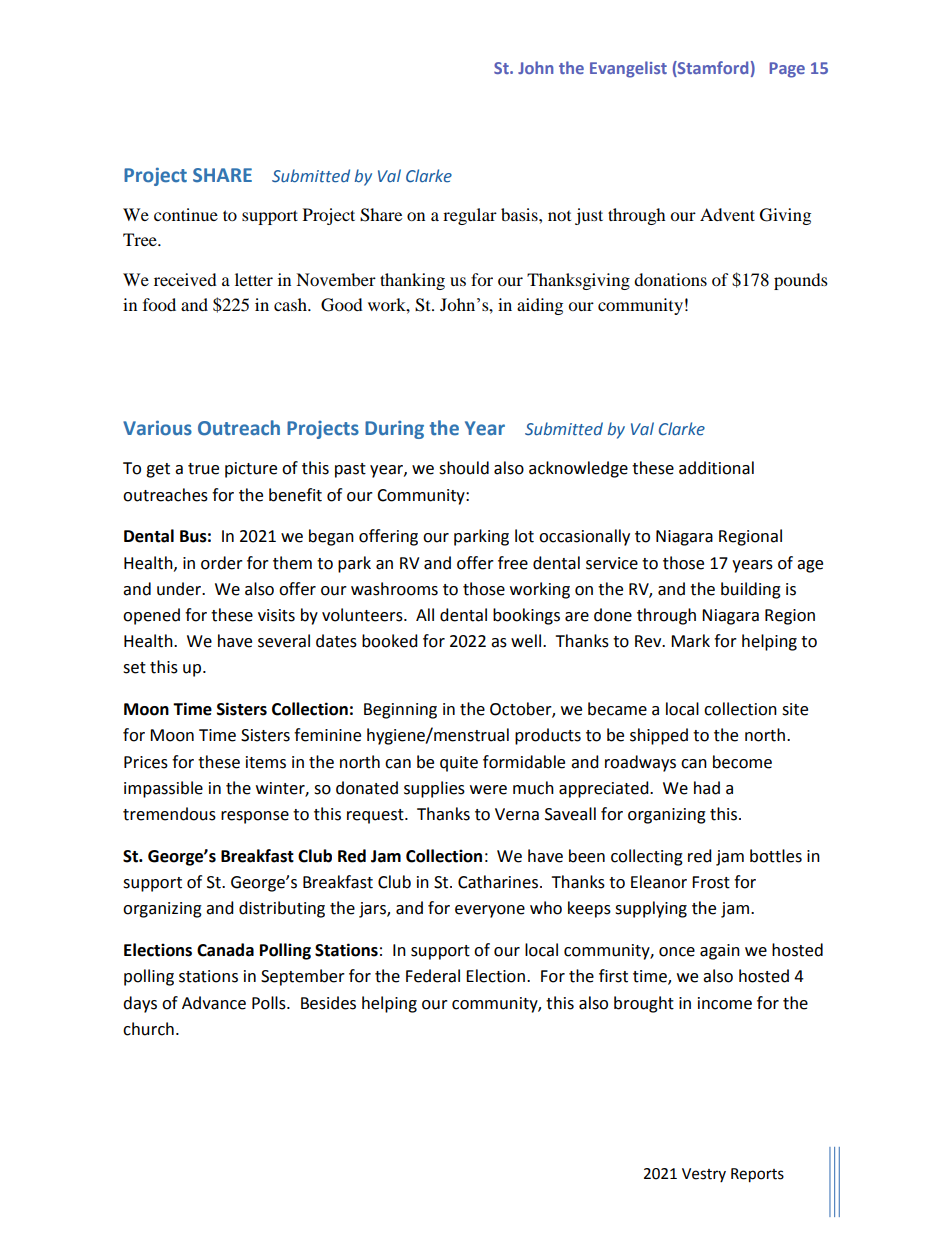 This page has width=952, height=1233. I want to click on under, so click(180, 589).
